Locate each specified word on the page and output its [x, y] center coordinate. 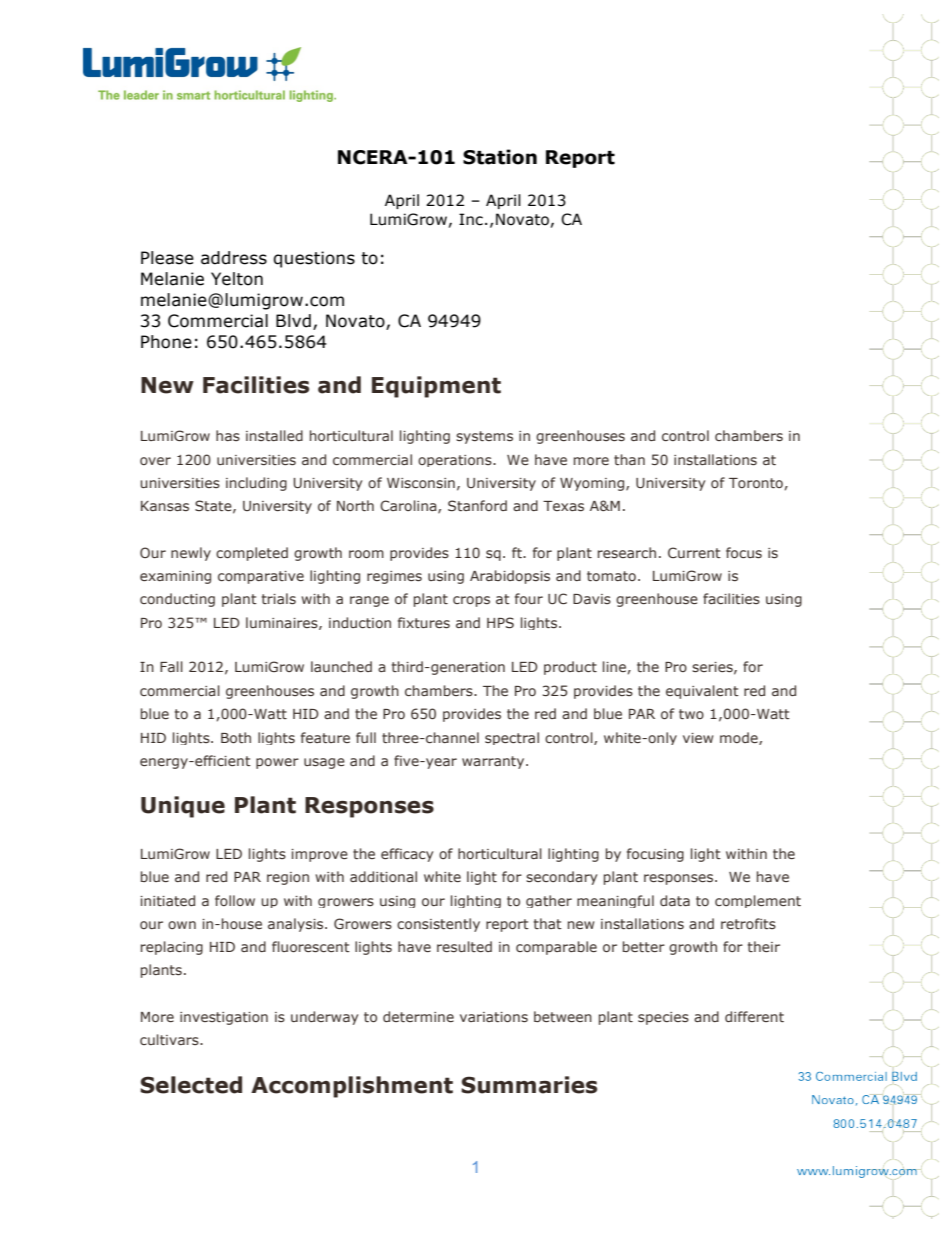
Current [694, 552]
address [234, 258]
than [629, 459]
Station [500, 157]
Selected [191, 1085]
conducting [177, 600]
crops [471, 601]
